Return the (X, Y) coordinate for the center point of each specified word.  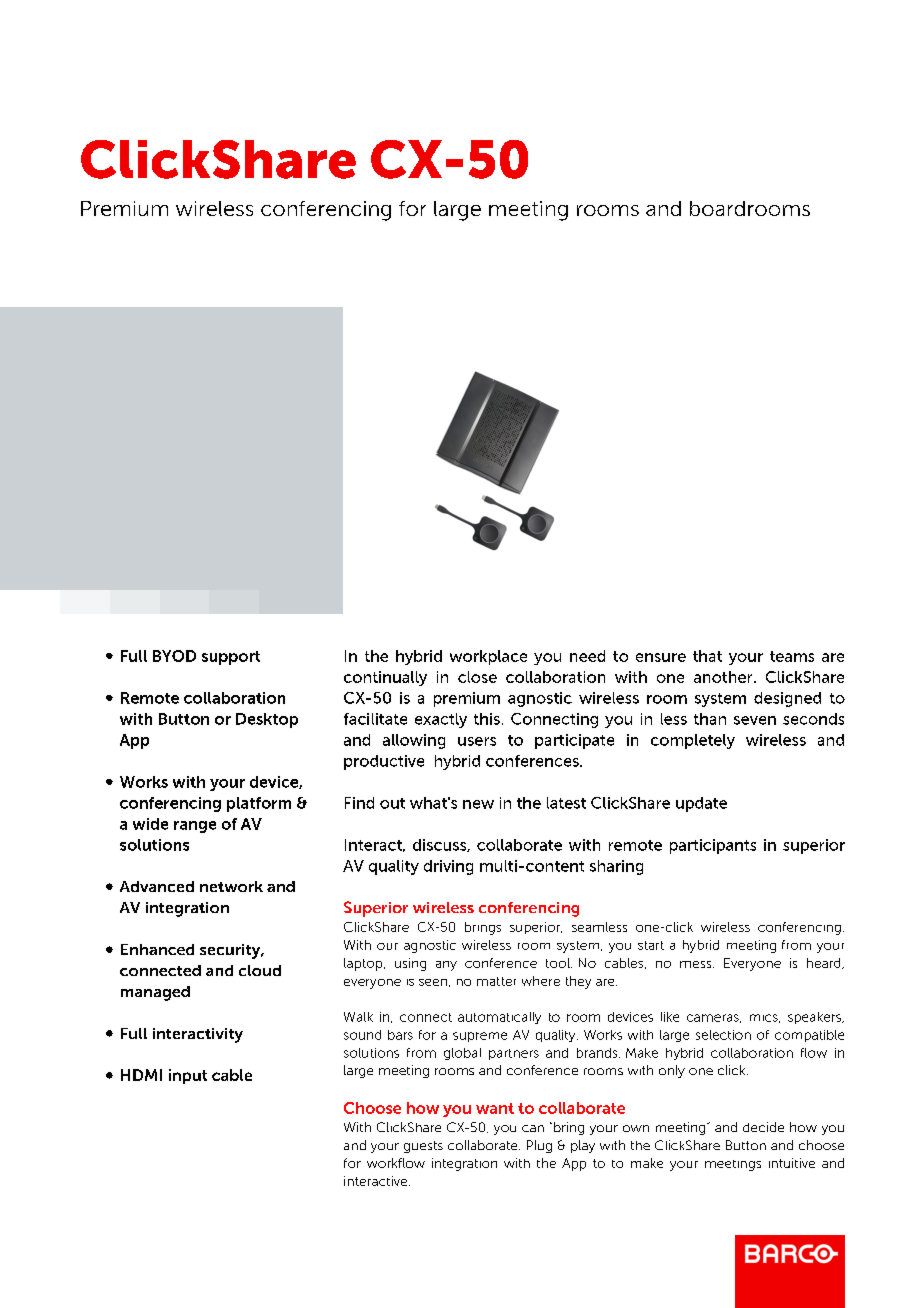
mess (697, 964)
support (231, 658)
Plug (539, 1146)
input (188, 1076)
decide (763, 1127)
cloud (260, 970)
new (478, 804)
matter (496, 981)
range (195, 827)
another (724, 677)
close (477, 677)
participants (713, 846)
